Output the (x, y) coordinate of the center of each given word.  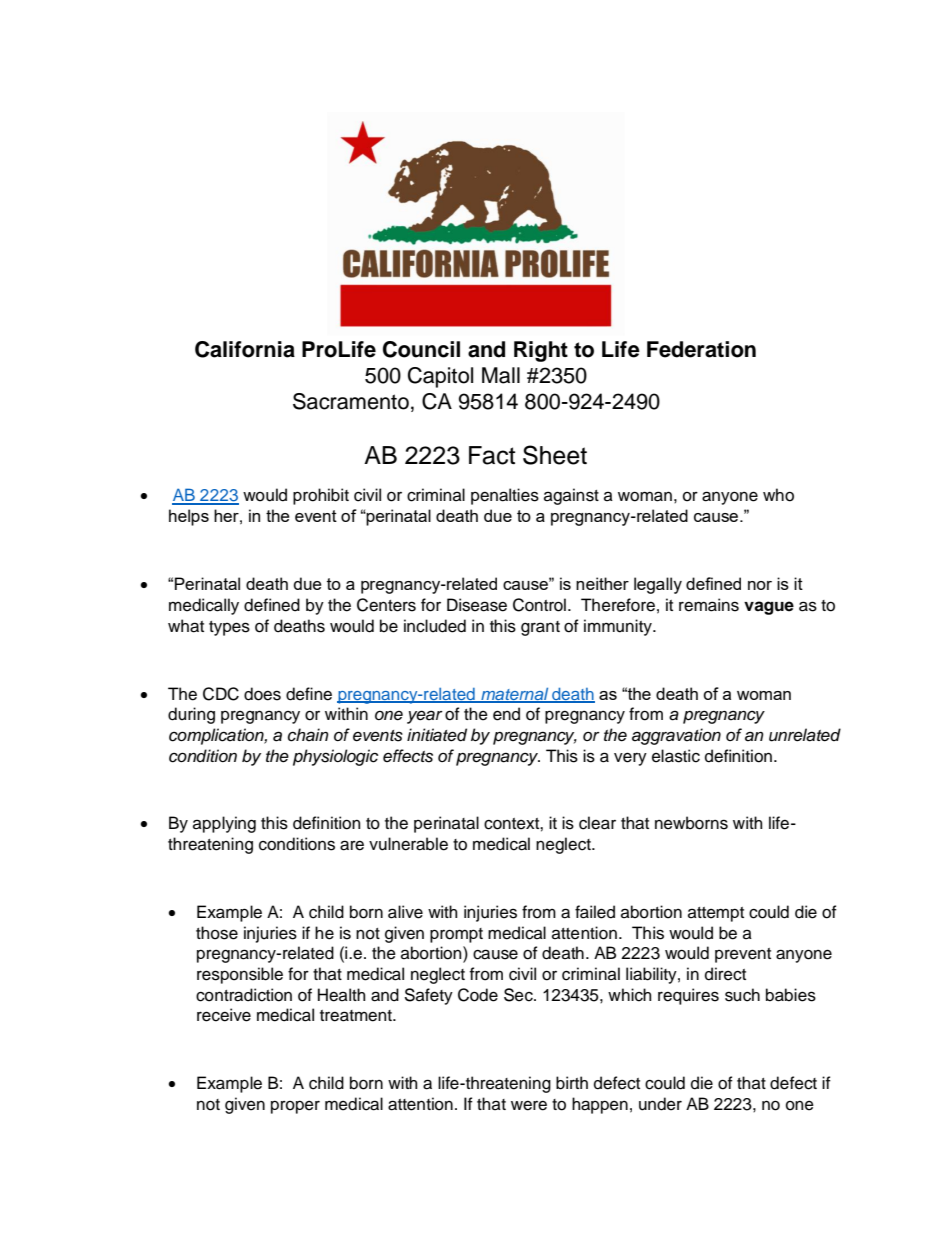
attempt (716, 914)
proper (295, 1107)
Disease (477, 605)
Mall (501, 375)
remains (709, 605)
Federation (701, 349)
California (245, 349)
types (229, 628)
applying (224, 824)
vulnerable (408, 844)
